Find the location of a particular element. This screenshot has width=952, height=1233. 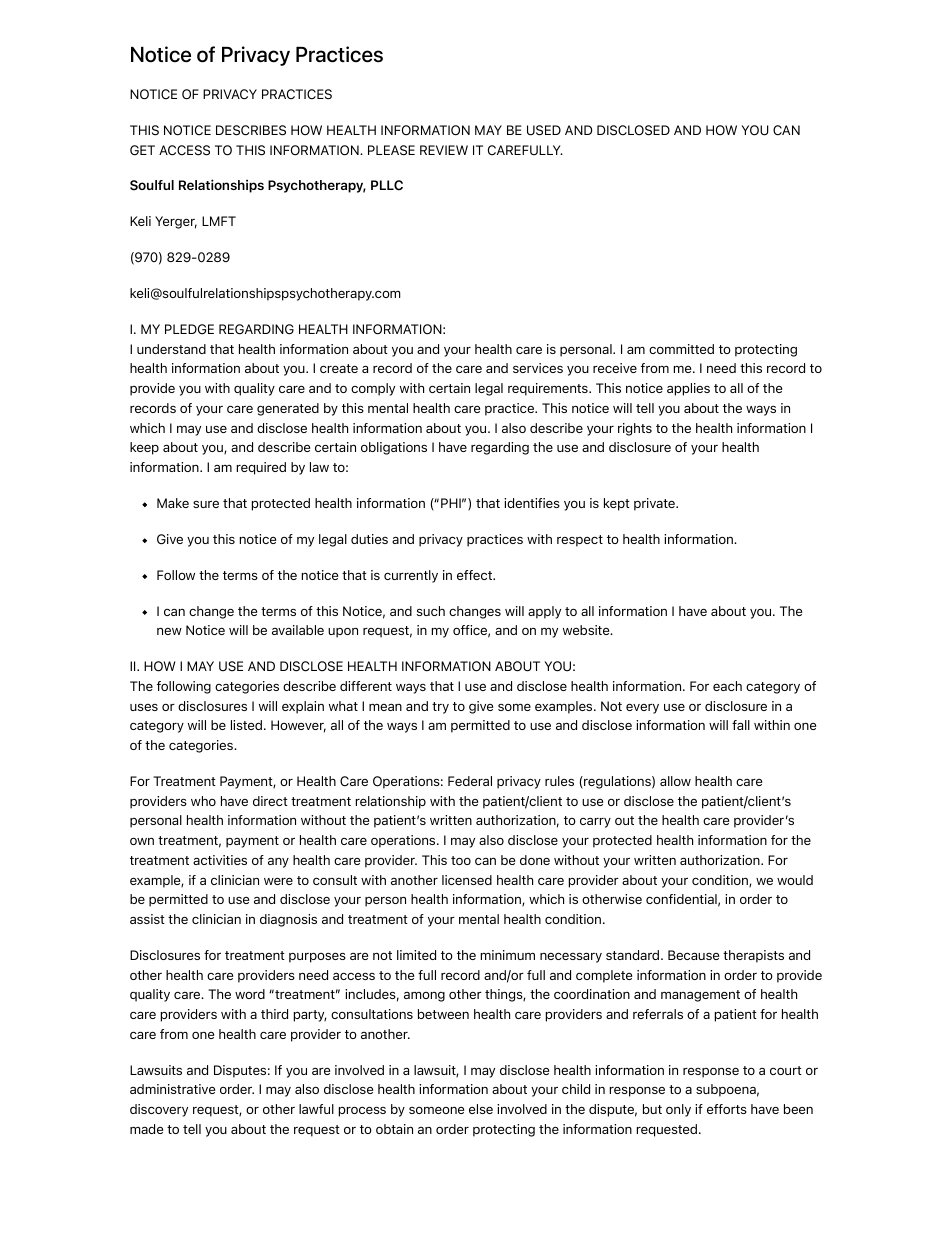

new is located at coordinates (169, 631).
